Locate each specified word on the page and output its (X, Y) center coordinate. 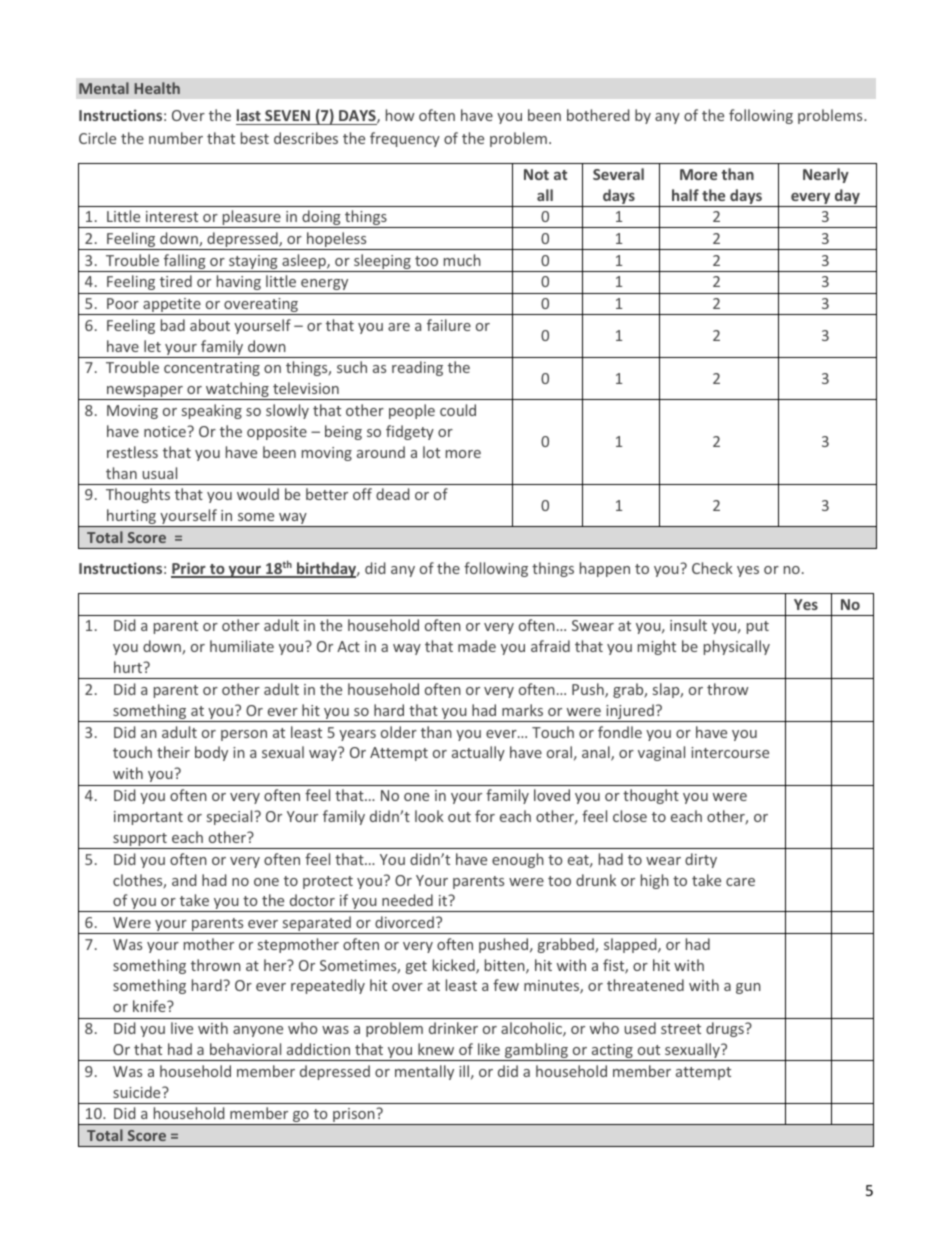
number (176, 138)
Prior (189, 569)
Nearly (826, 175)
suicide (138, 1092)
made (477, 646)
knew (436, 1049)
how (400, 115)
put (758, 627)
